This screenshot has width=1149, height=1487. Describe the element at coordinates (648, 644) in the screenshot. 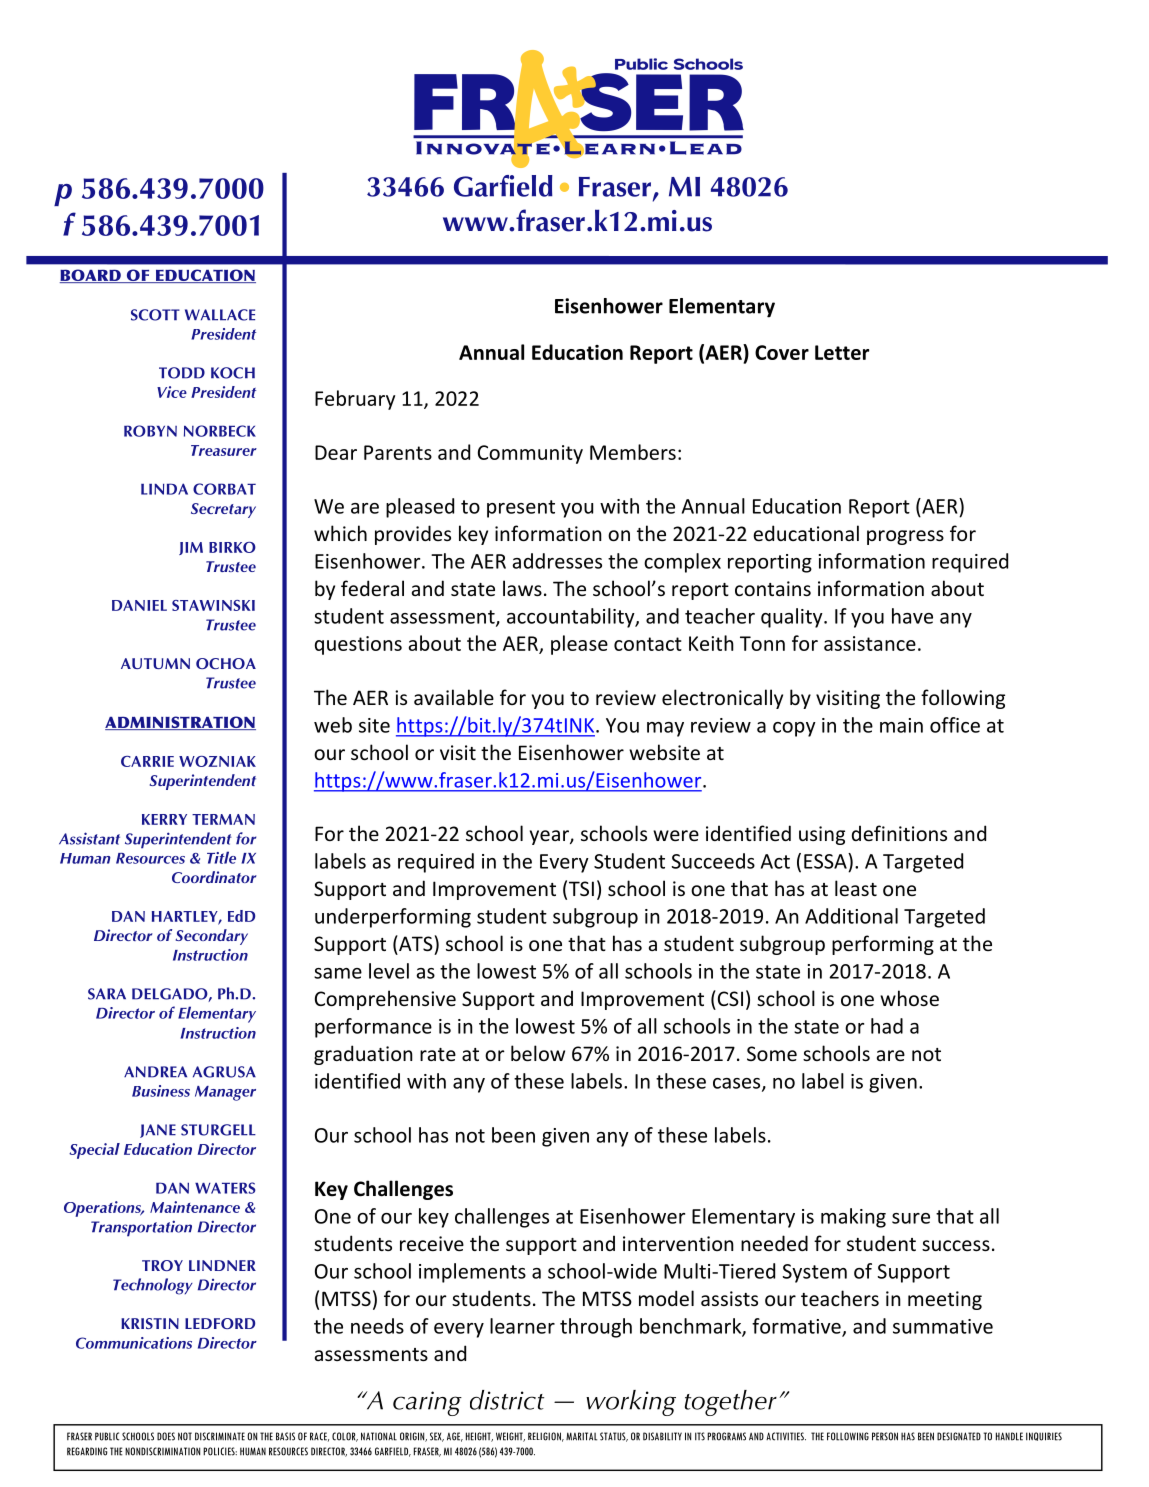

I see `contact` at that location.
